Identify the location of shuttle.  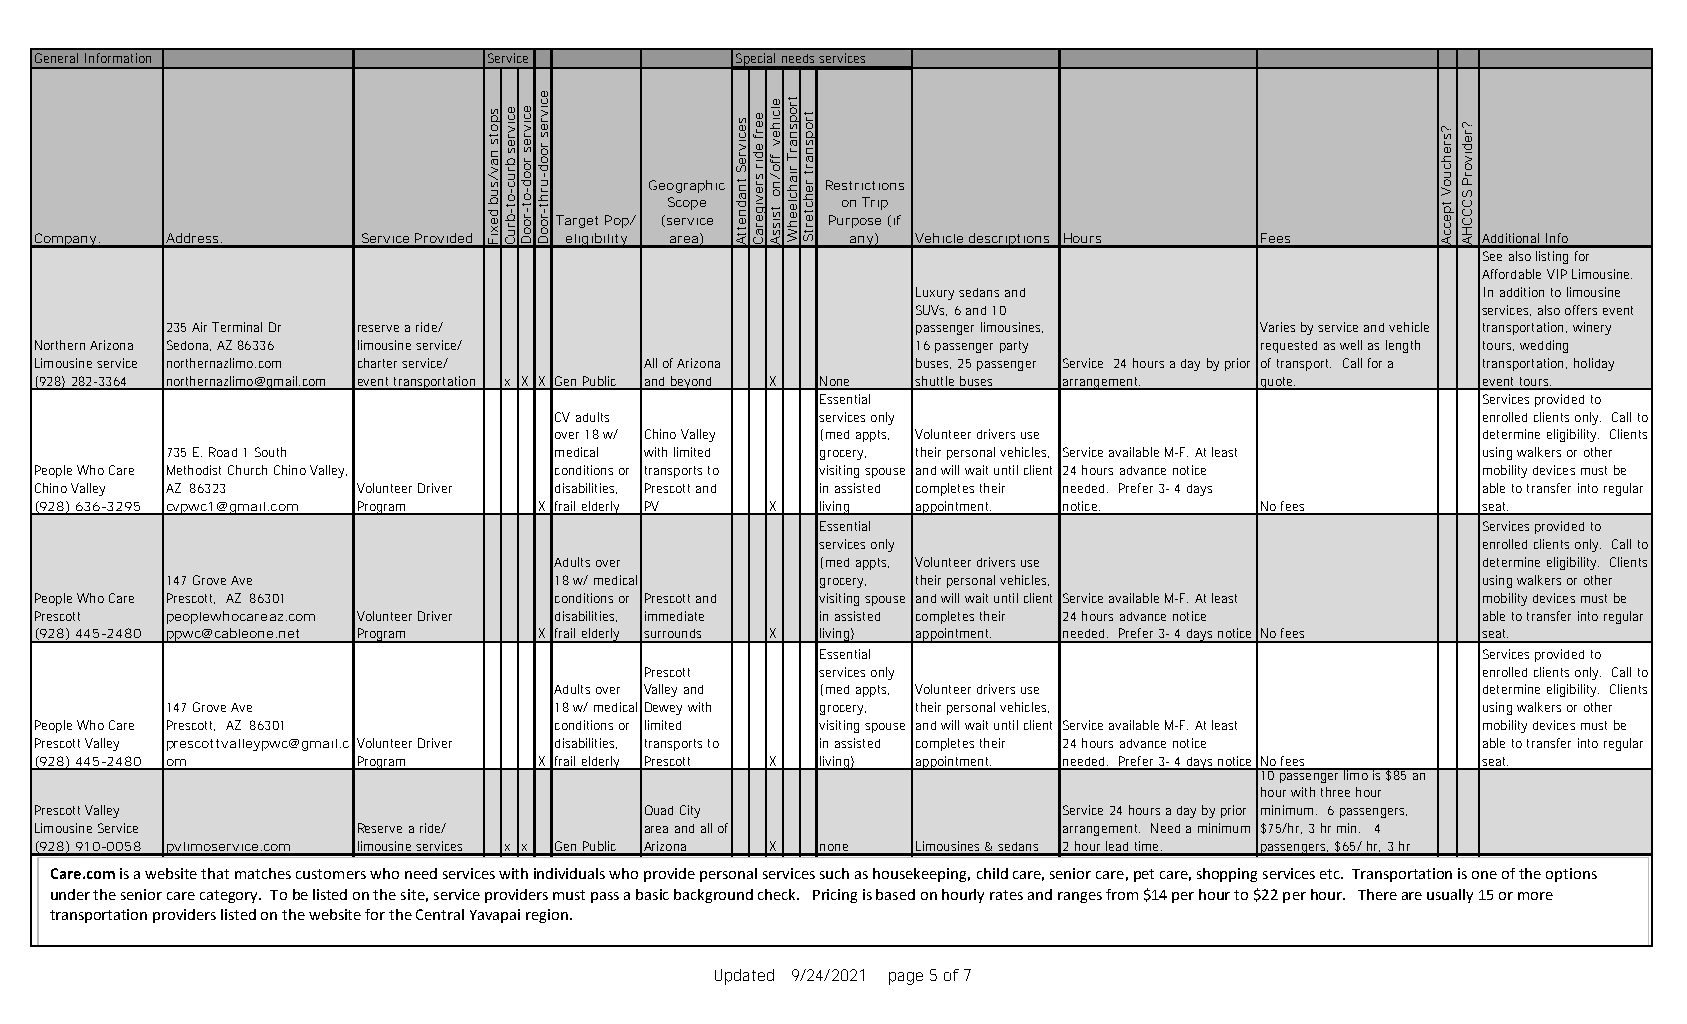
(934, 382).
